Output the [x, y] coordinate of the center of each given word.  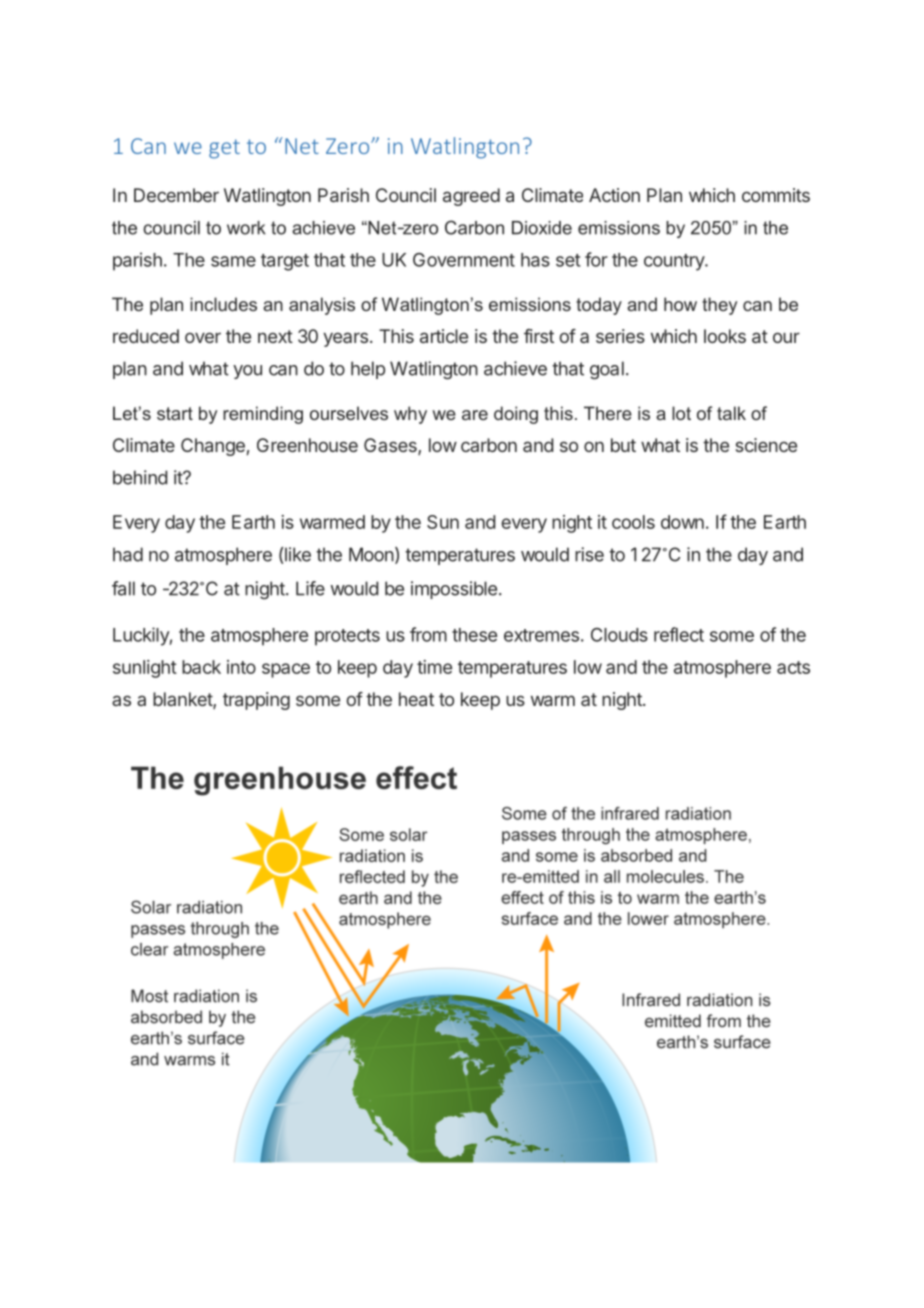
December [176, 195]
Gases [391, 446]
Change [213, 447]
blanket [183, 700]
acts [793, 667]
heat [416, 699]
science [766, 445]
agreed [471, 197]
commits [776, 195]
